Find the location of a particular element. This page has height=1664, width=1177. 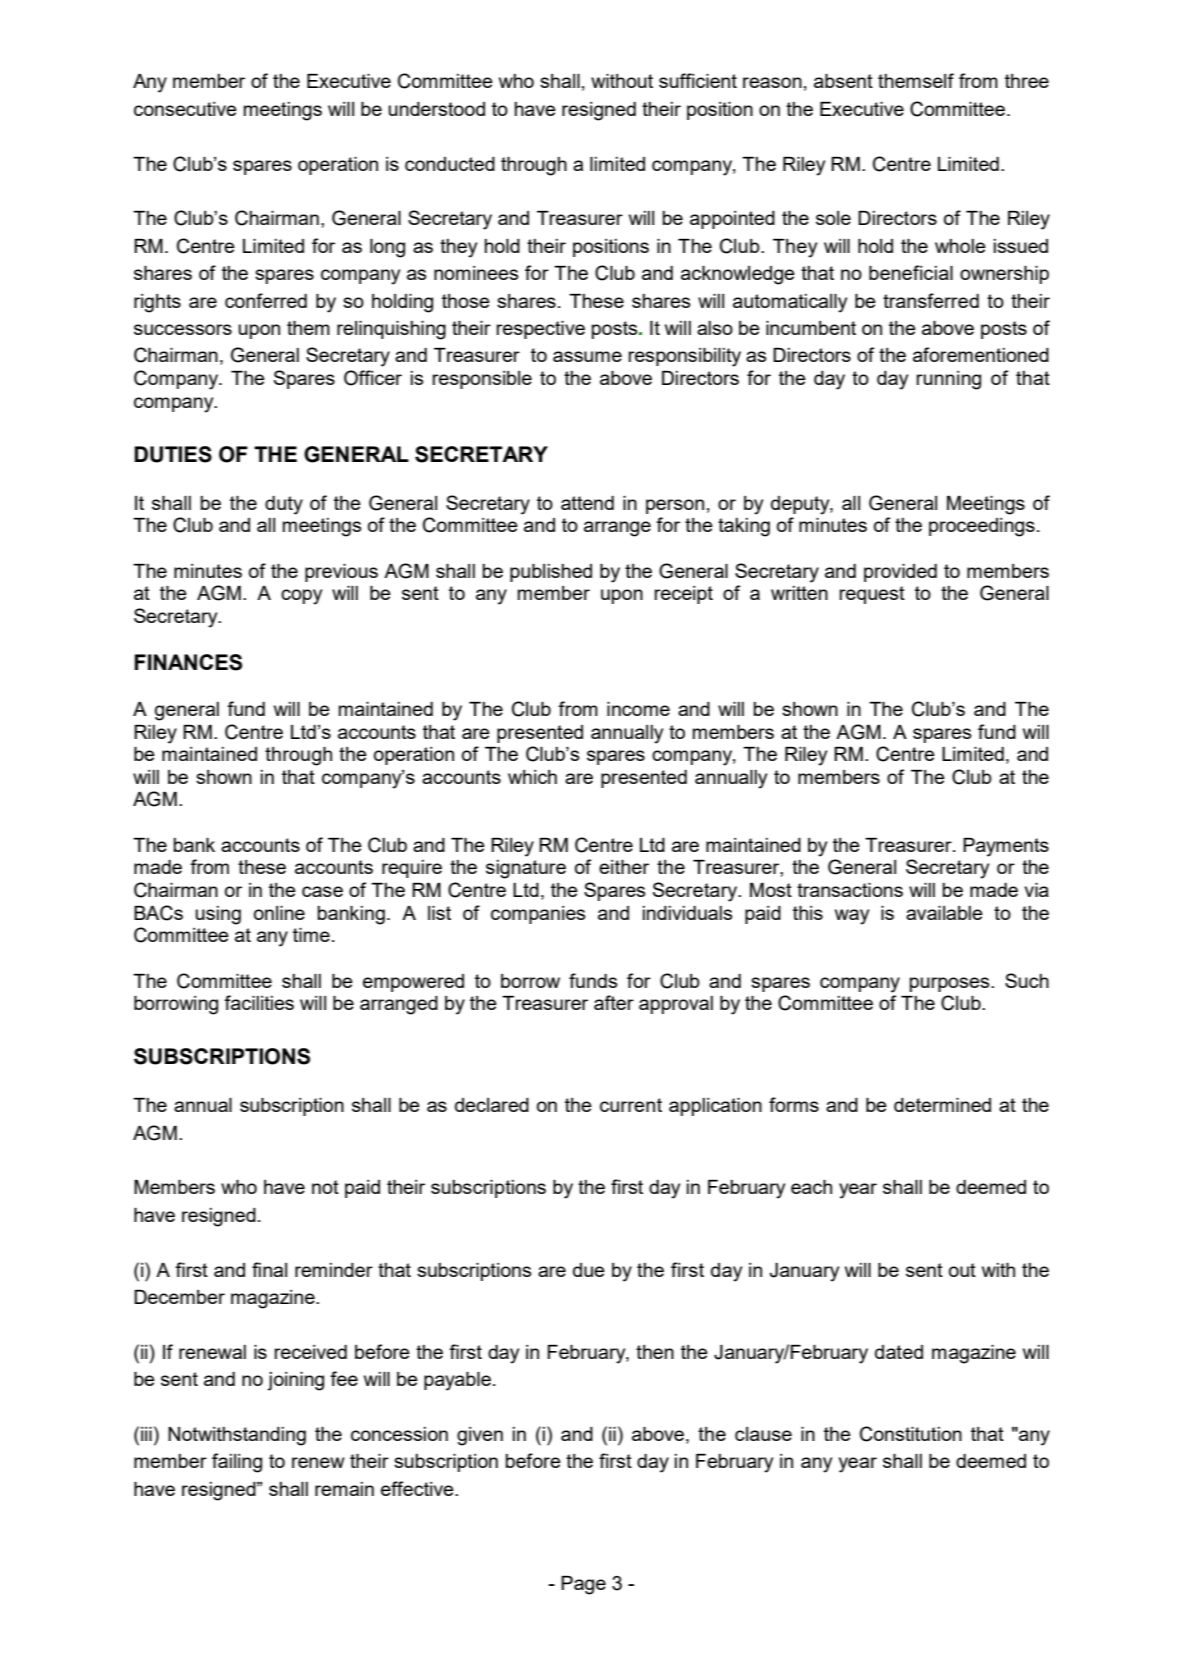

Payments is located at coordinates (1006, 847).
